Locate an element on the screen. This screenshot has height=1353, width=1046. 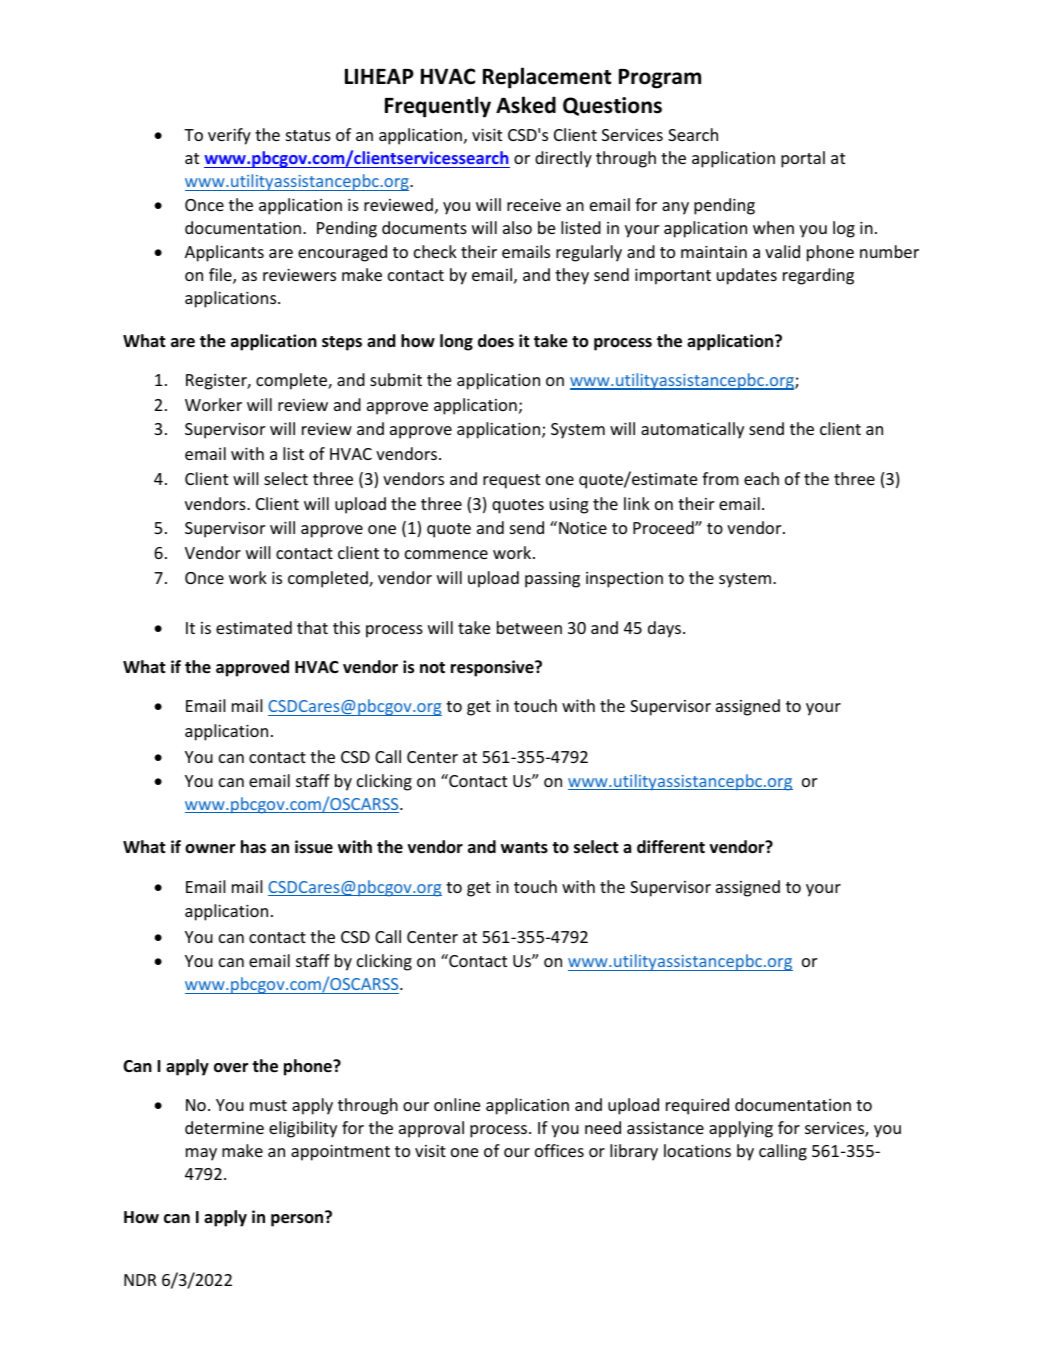
each is located at coordinates (761, 478).
